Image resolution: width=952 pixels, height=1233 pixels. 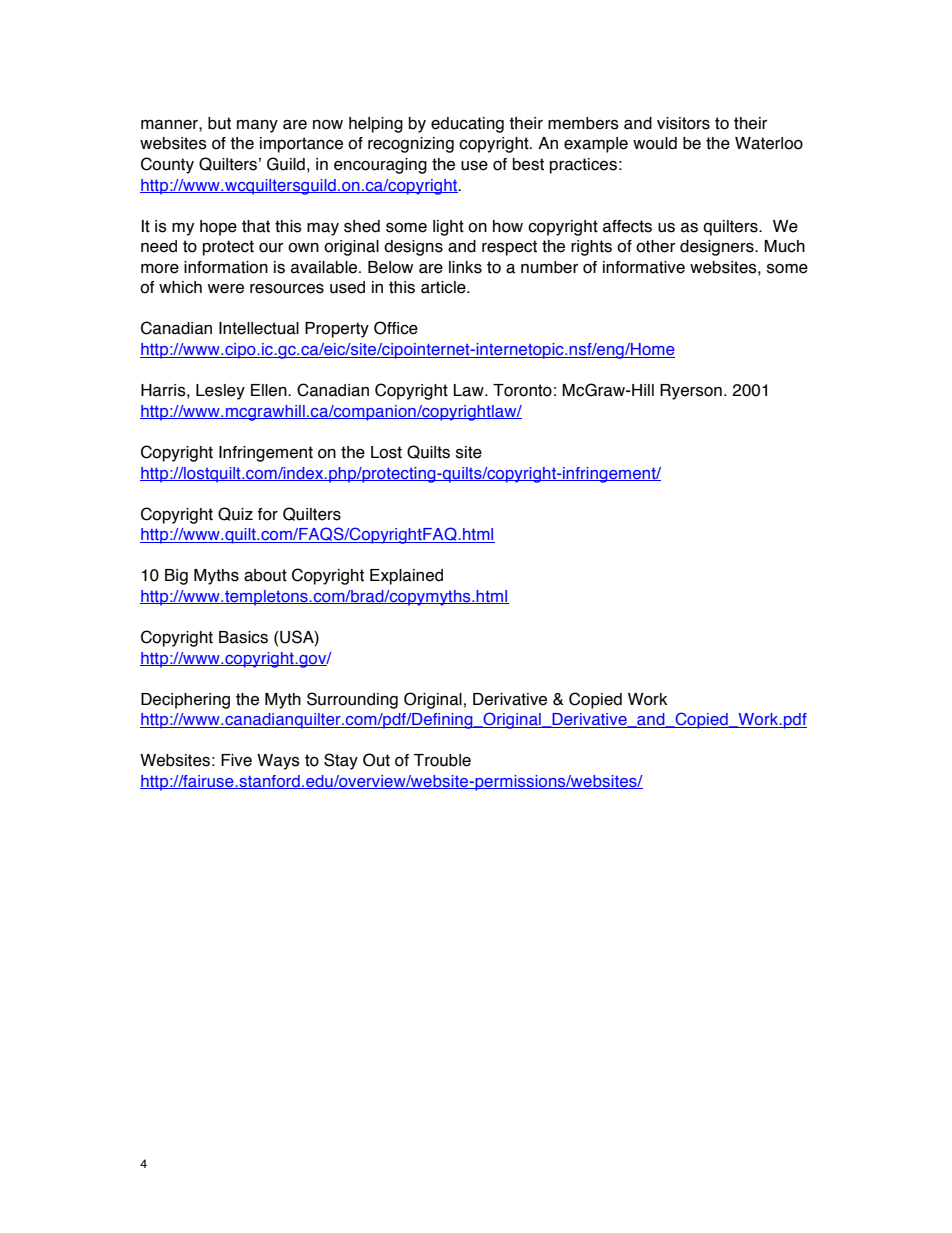 What do you see at coordinates (691, 392) in the screenshot?
I see `Ryerson` at bounding box center [691, 392].
